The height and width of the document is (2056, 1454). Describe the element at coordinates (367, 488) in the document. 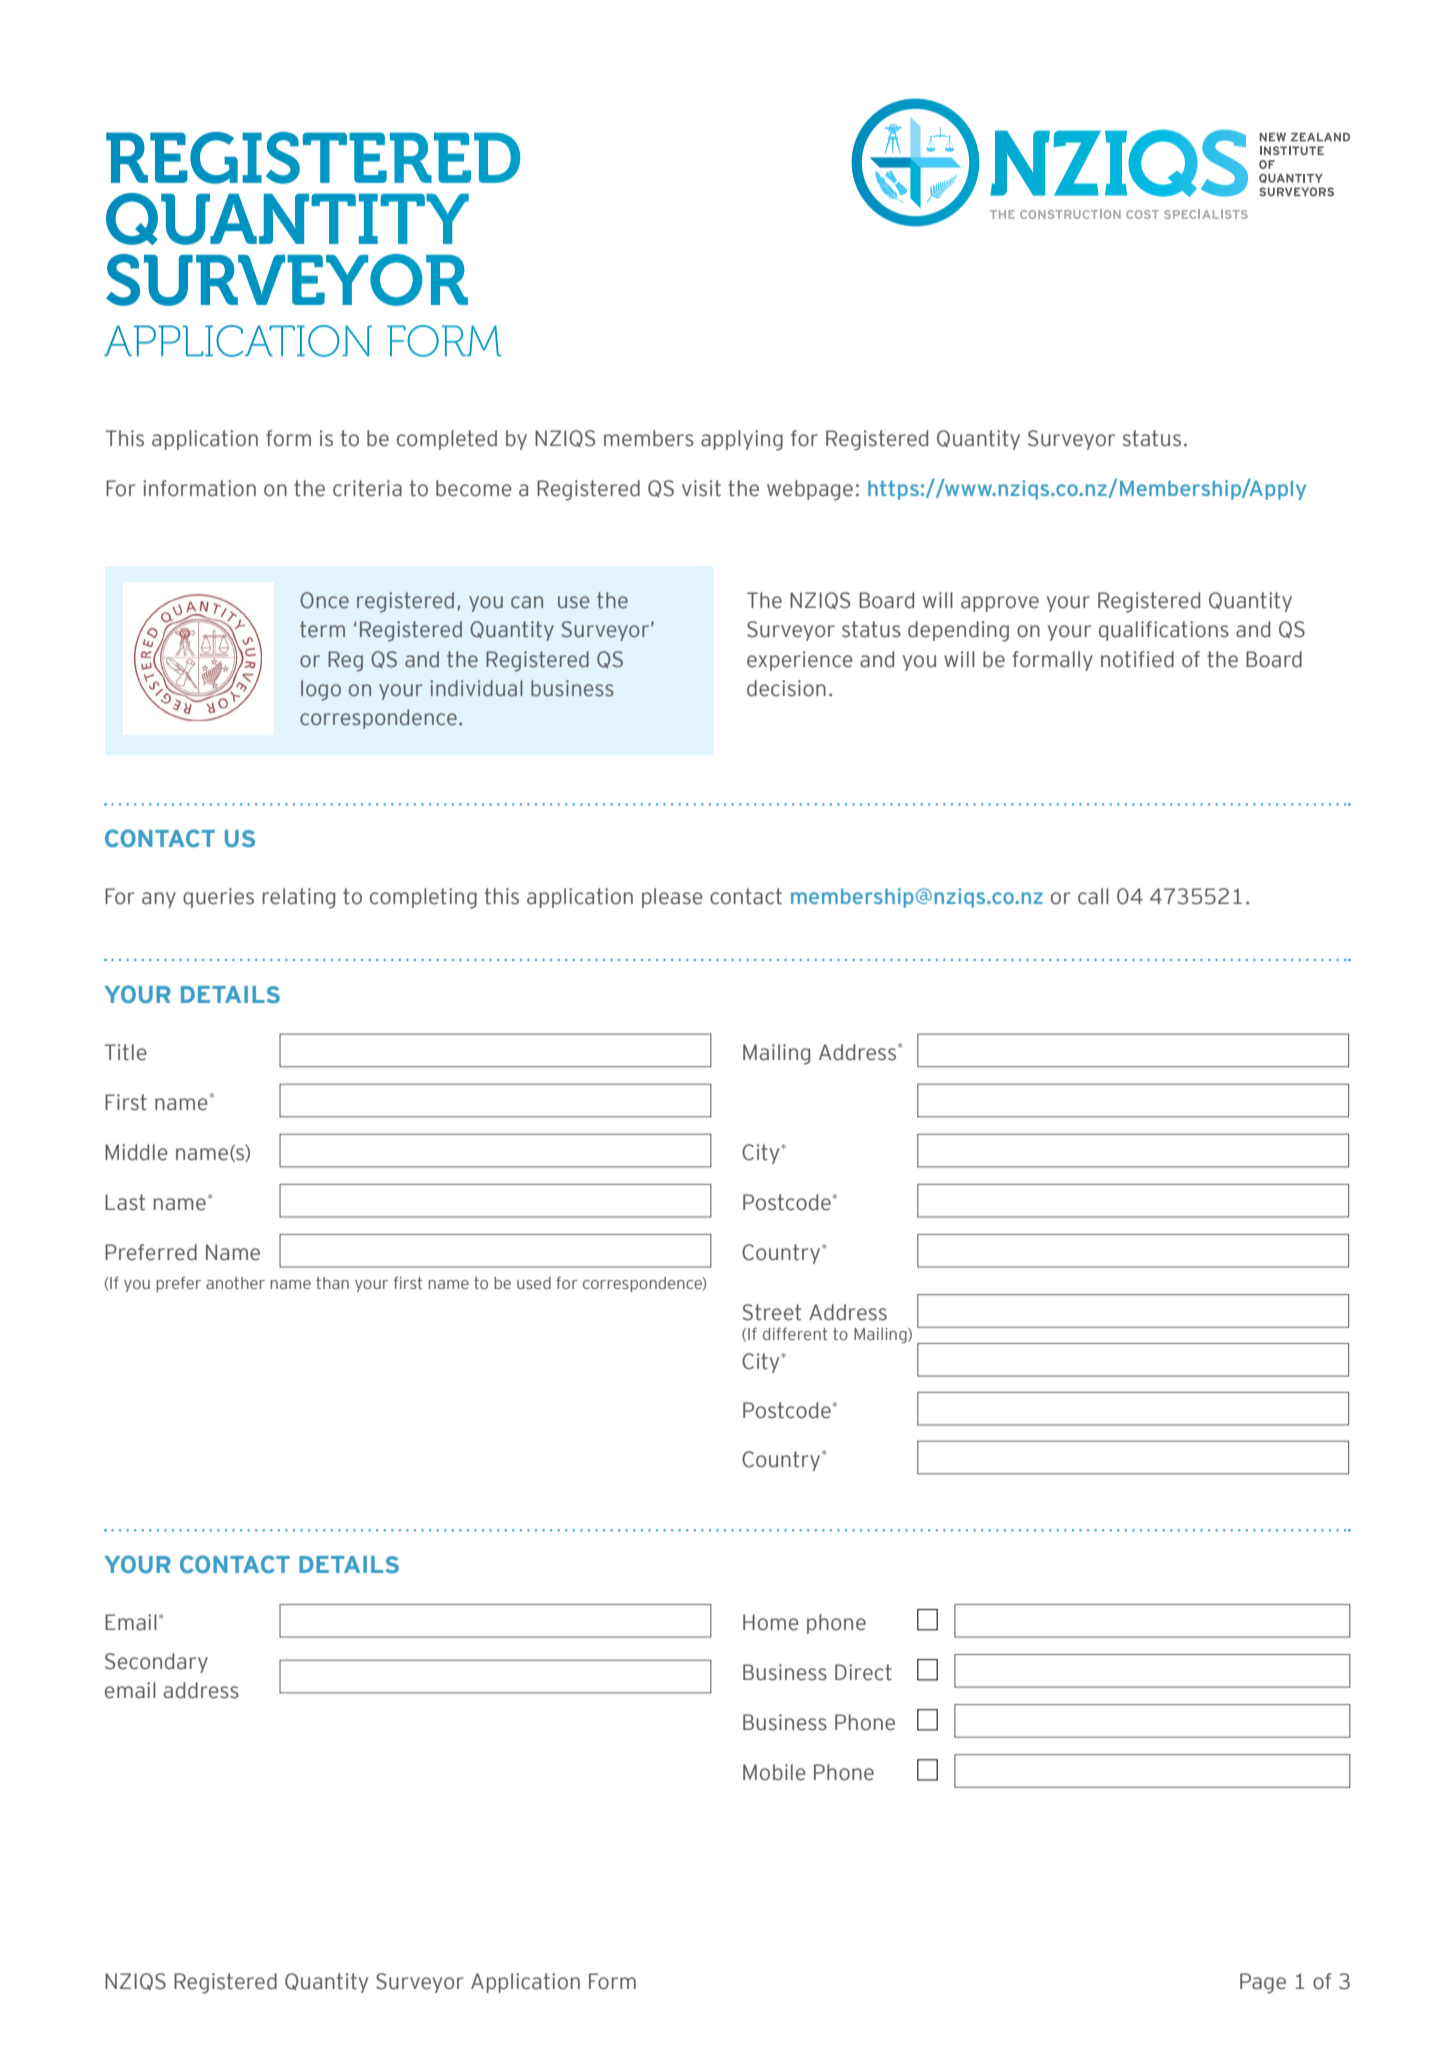

I see `criteria` at that location.
